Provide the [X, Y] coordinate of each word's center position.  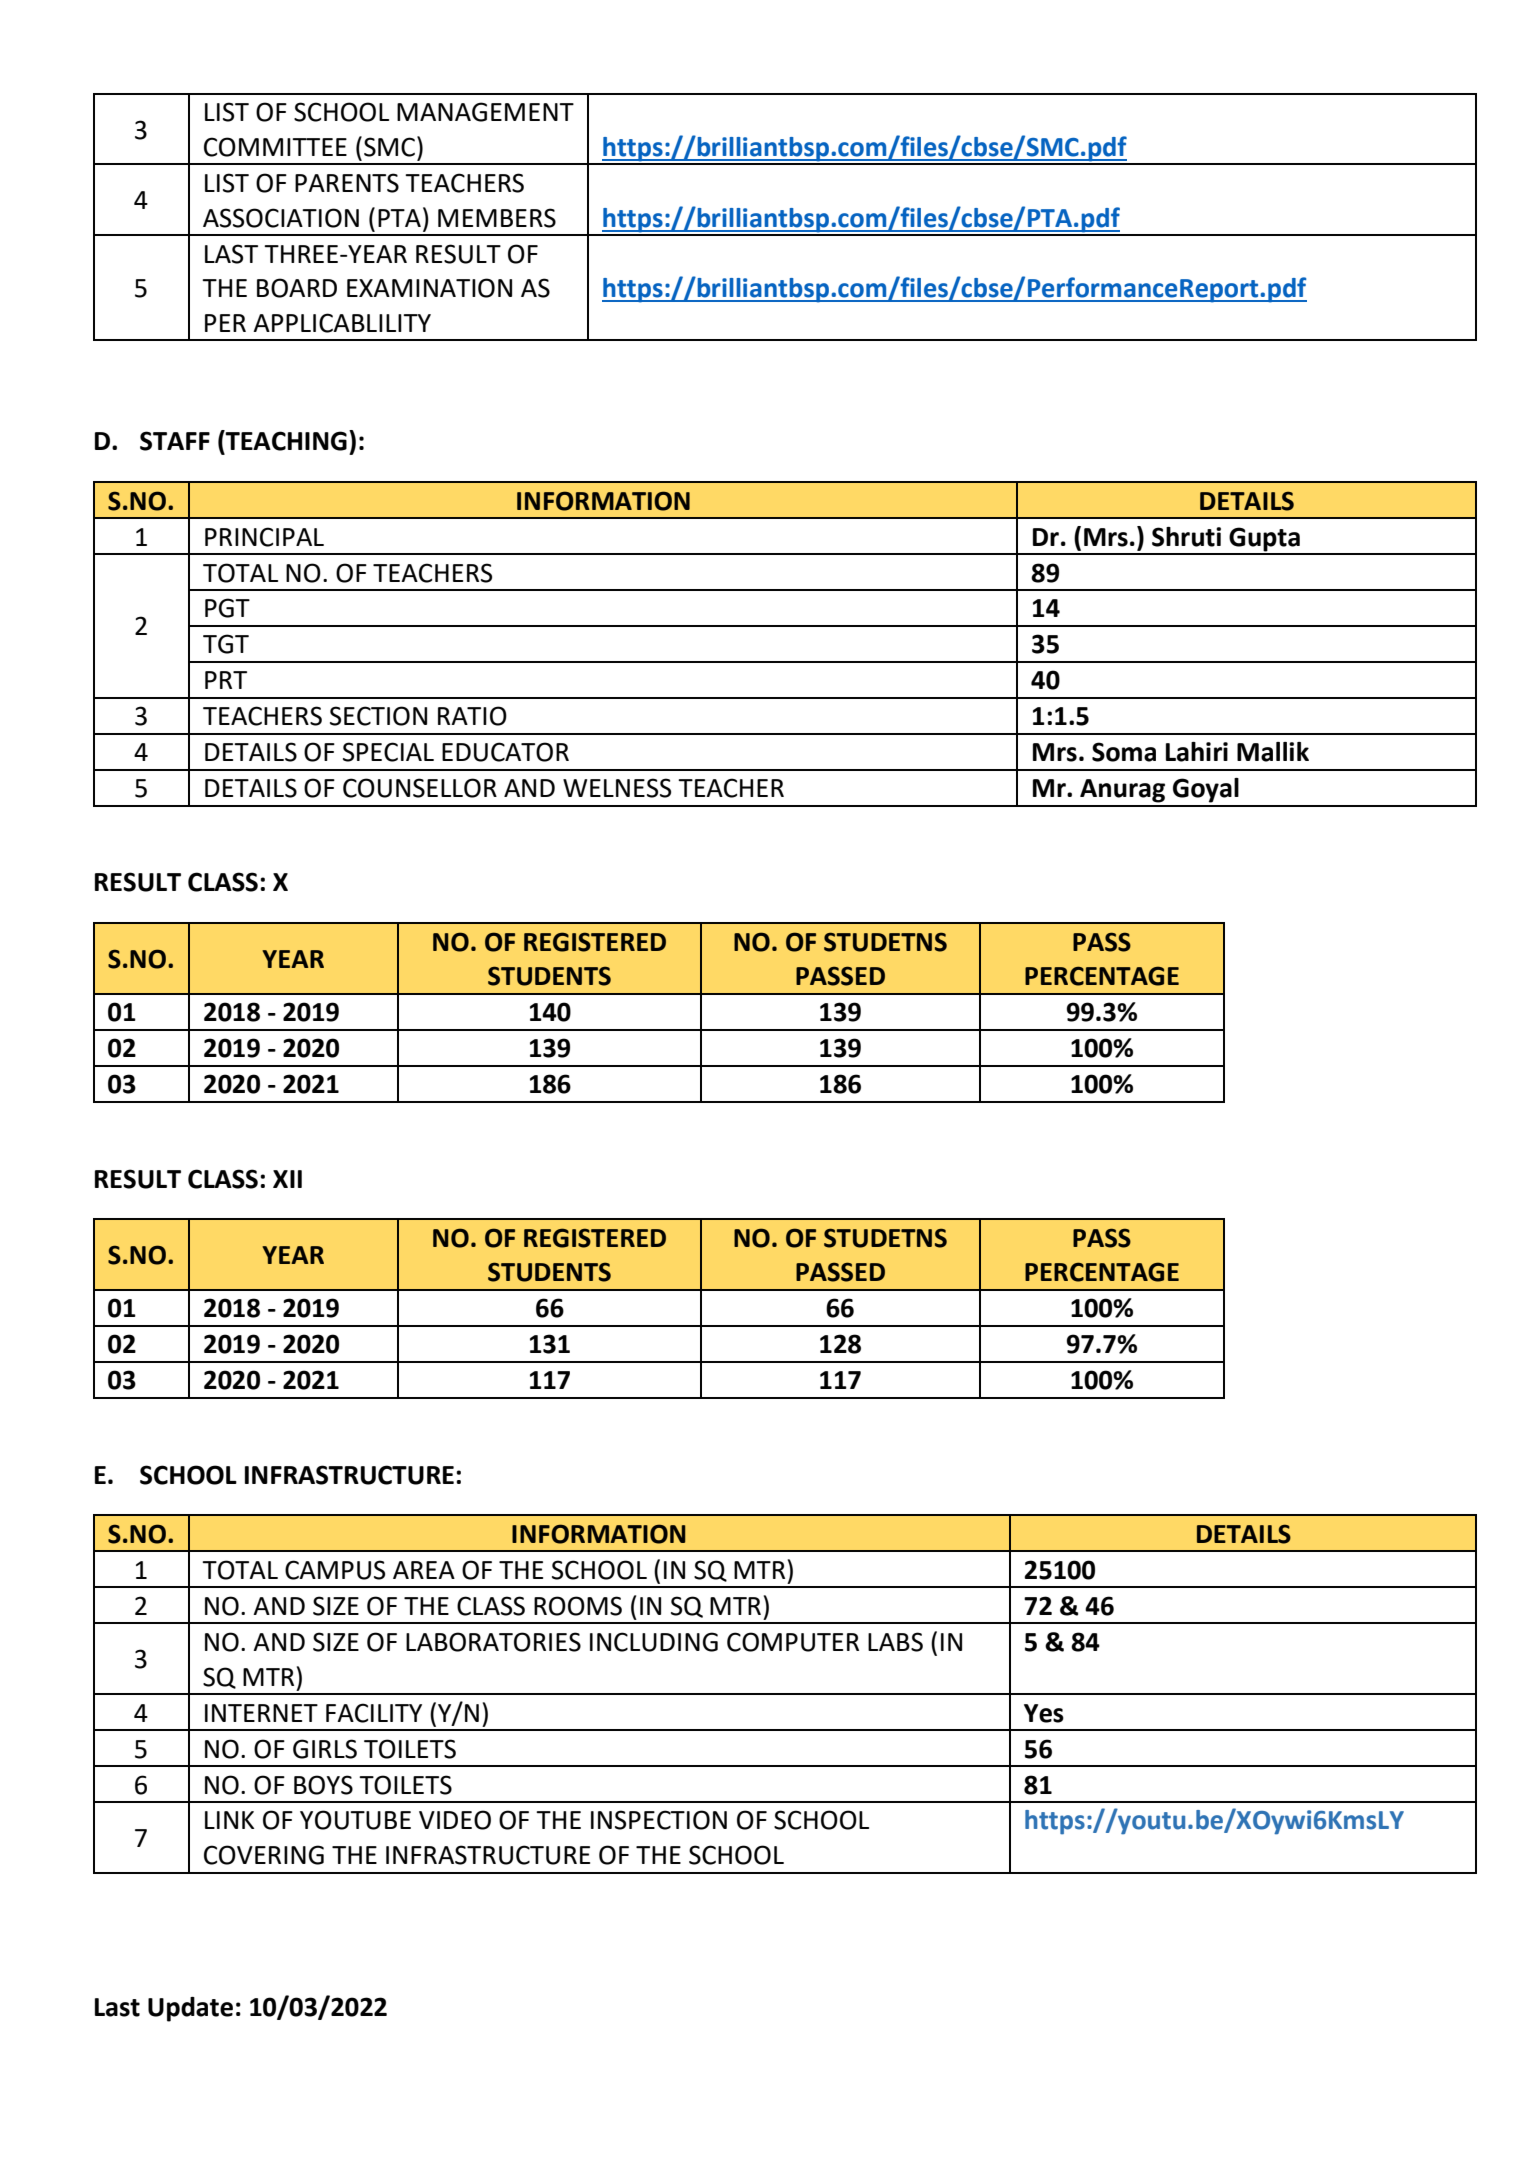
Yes [1044, 1713]
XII [287, 1179]
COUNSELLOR [420, 788]
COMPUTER [793, 1642]
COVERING [264, 1855]
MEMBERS [497, 218]
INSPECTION [659, 1820]
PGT [227, 608]
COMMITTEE [275, 147]
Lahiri [1197, 752]
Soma [1124, 752]
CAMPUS [335, 1570]
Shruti [1186, 537]
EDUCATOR [505, 752]
